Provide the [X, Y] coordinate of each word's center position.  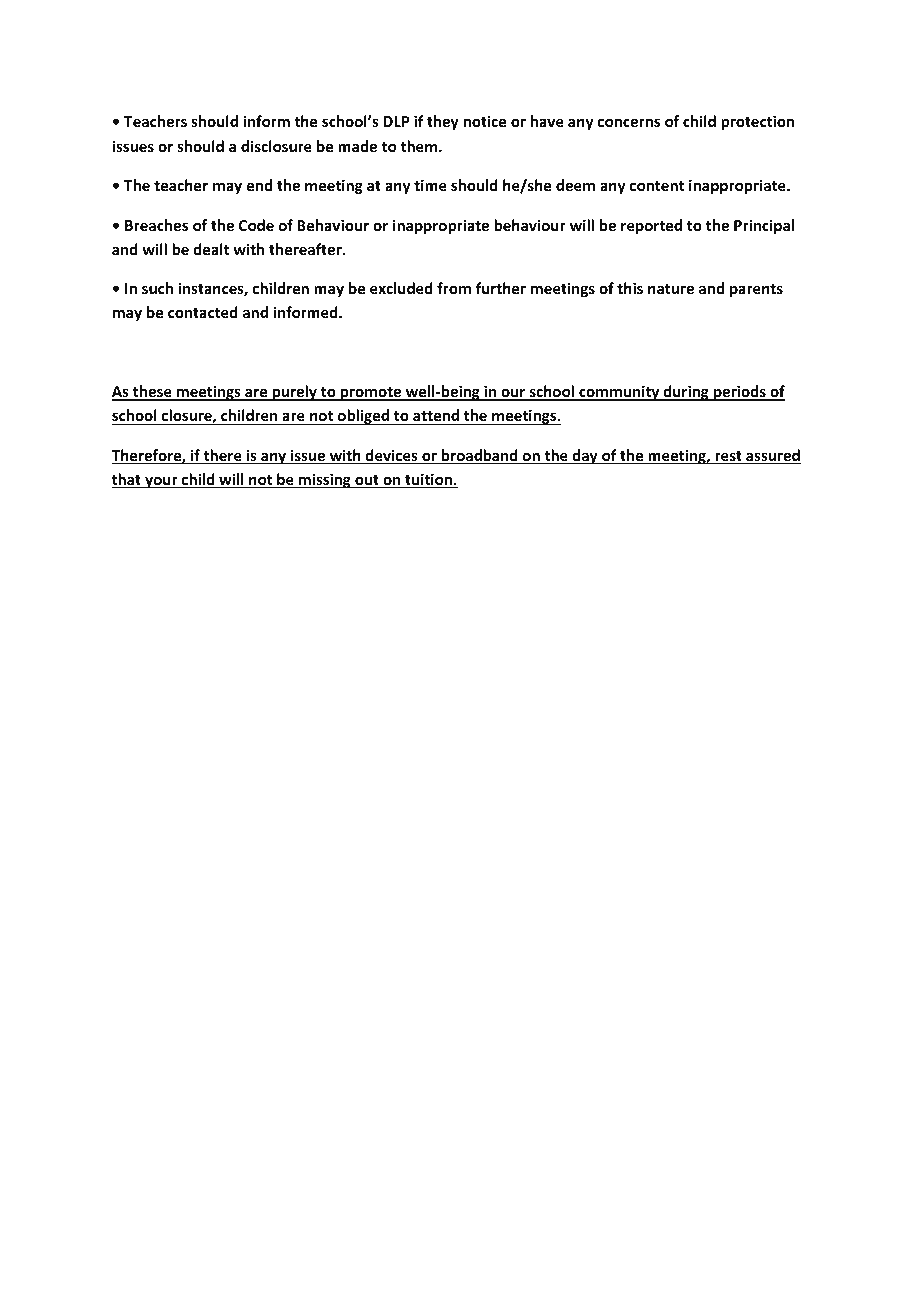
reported [651, 226]
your [161, 482]
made [357, 146]
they [443, 122]
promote [371, 394]
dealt [211, 249]
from [454, 288]
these [152, 392]
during [686, 393]
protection [757, 122]
